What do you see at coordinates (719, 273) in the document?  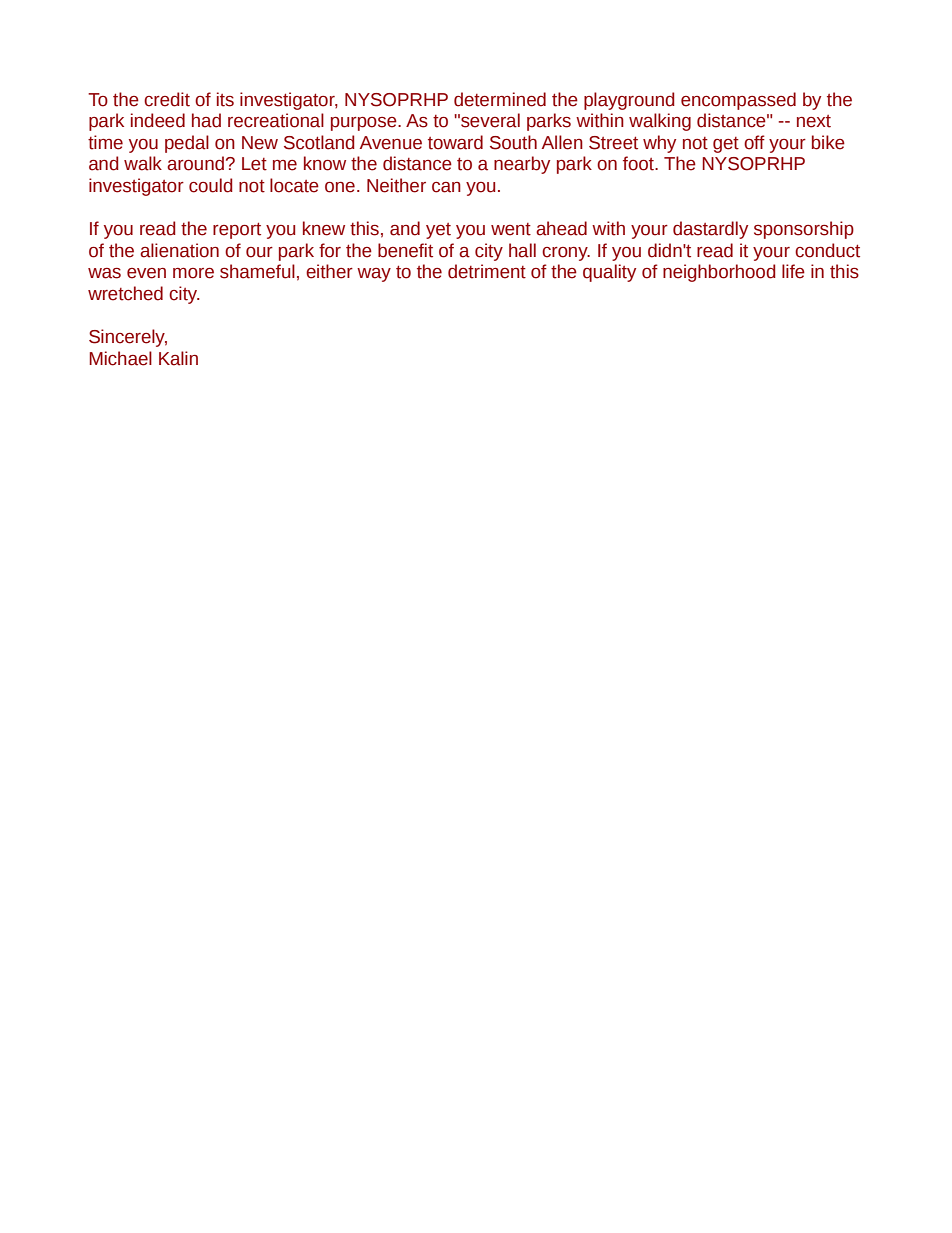 I see `neighborhood` at bounding box center [719, 273].
